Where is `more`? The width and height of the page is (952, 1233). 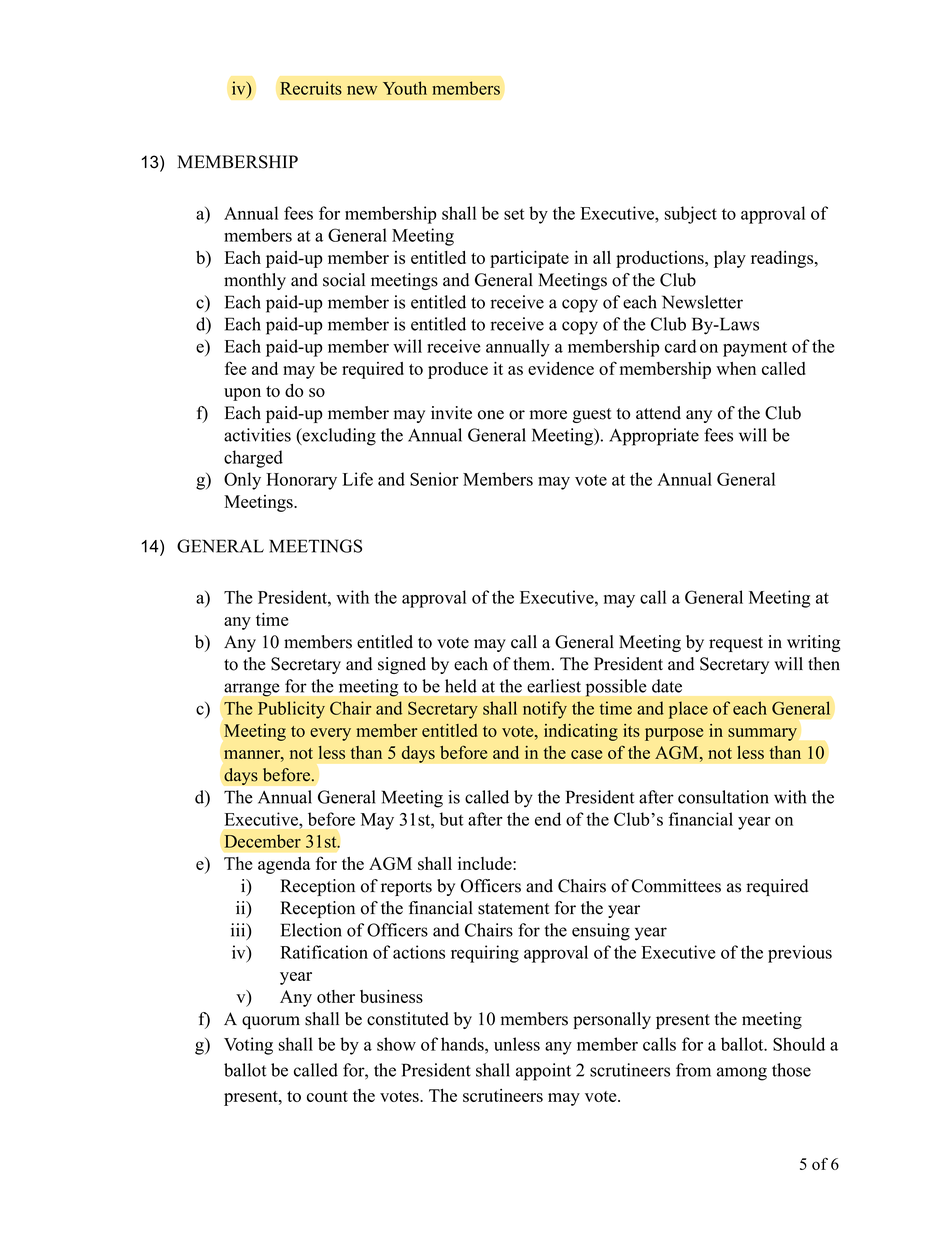
more is located at coordinates (548, 415).
